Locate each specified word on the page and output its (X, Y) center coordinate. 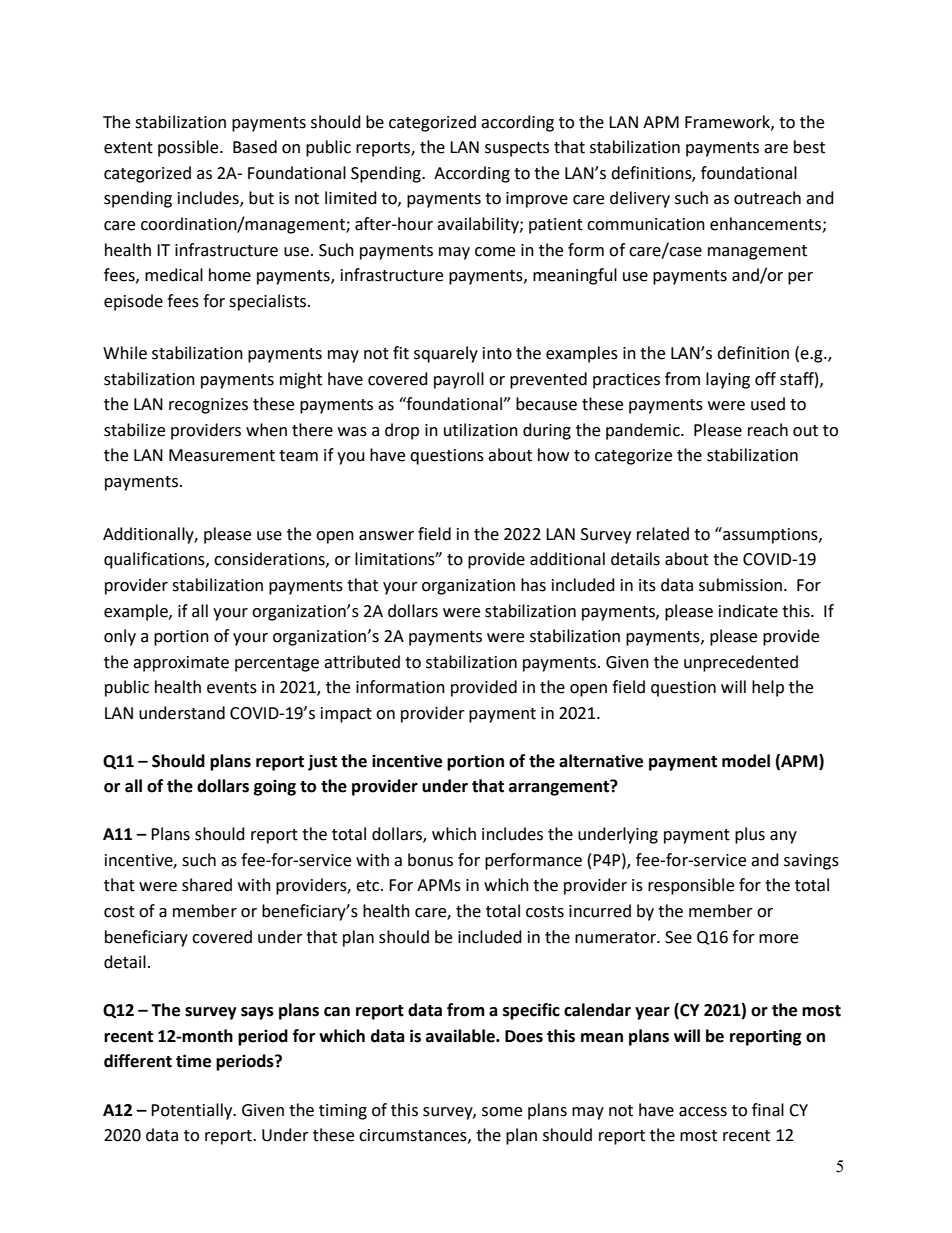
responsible (691, 886)
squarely (446, 354)
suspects (517, 149)
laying (728, 380)
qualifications (155, 560)
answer (386, 536)
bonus (430, 860)
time (193, 1061)
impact (346, 715)
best (809, 147)
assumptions (770, 535)
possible (189, 148)
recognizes (208, 406)
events (232, 688)
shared (207, 885)
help (768, 688)
